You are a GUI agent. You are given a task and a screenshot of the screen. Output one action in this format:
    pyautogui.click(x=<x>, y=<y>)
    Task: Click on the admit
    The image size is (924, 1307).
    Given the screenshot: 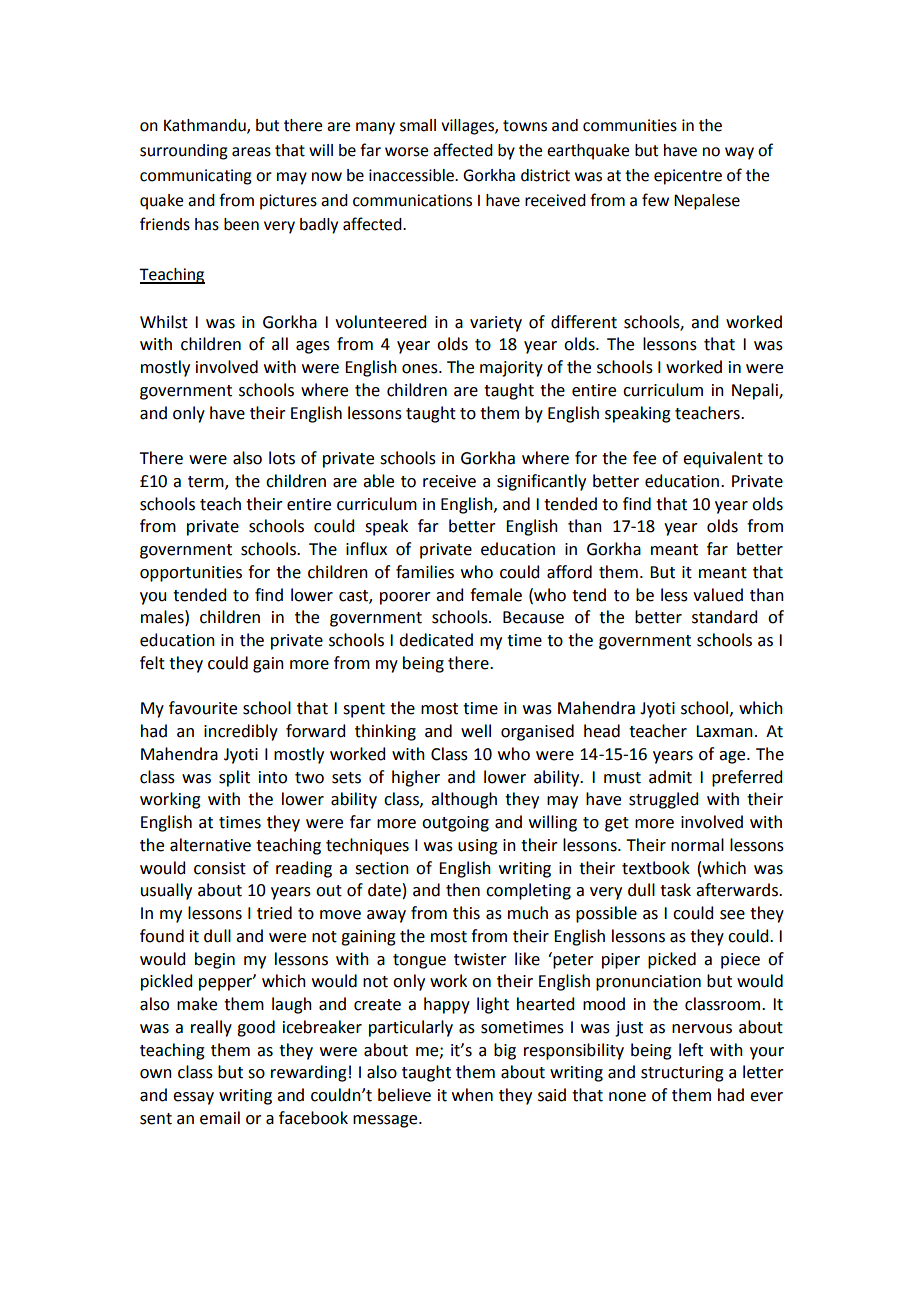 What is the action you would take?
    pyautogui.click(x=670, y=777)
